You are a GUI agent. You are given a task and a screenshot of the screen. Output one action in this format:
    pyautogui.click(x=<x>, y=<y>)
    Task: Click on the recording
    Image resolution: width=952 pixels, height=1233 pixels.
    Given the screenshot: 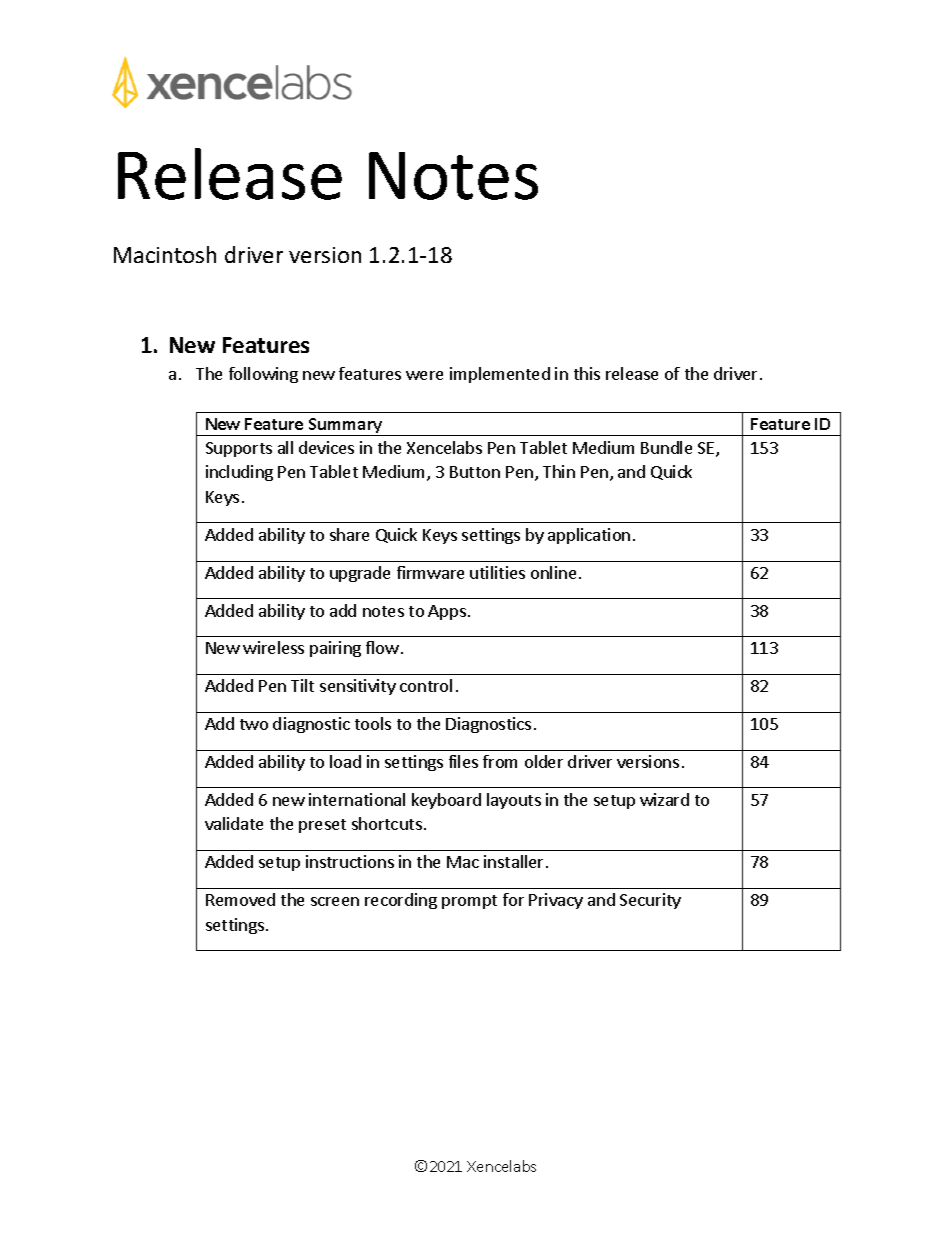 What is the action you would take?
    pyautogui.click(x=401, y=901)
